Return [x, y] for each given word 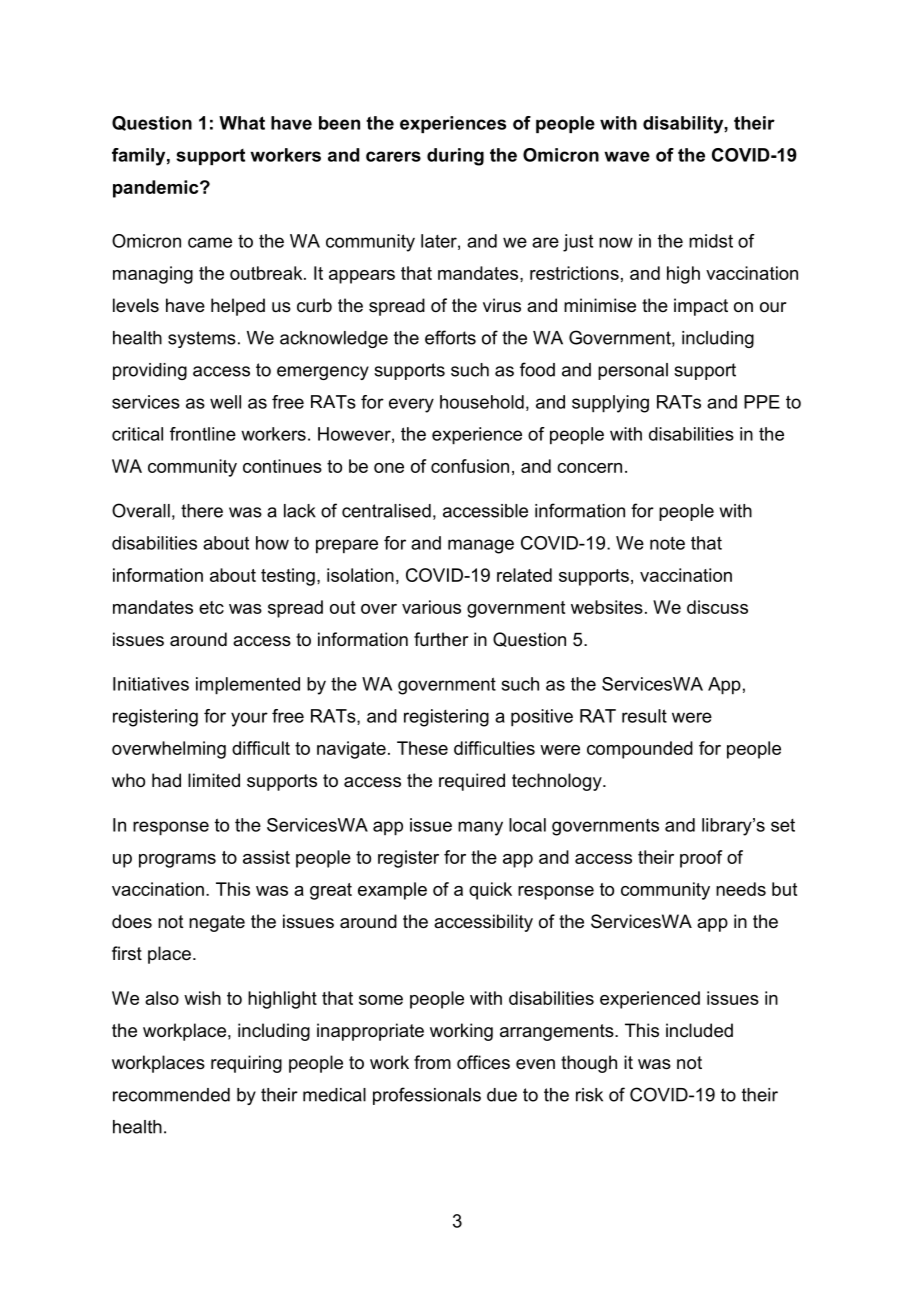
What [242, 123]
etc [211, 607]
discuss [717, 607]
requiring [246, 1064]
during [455, 157]
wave [627, 156]
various [431, 607]
